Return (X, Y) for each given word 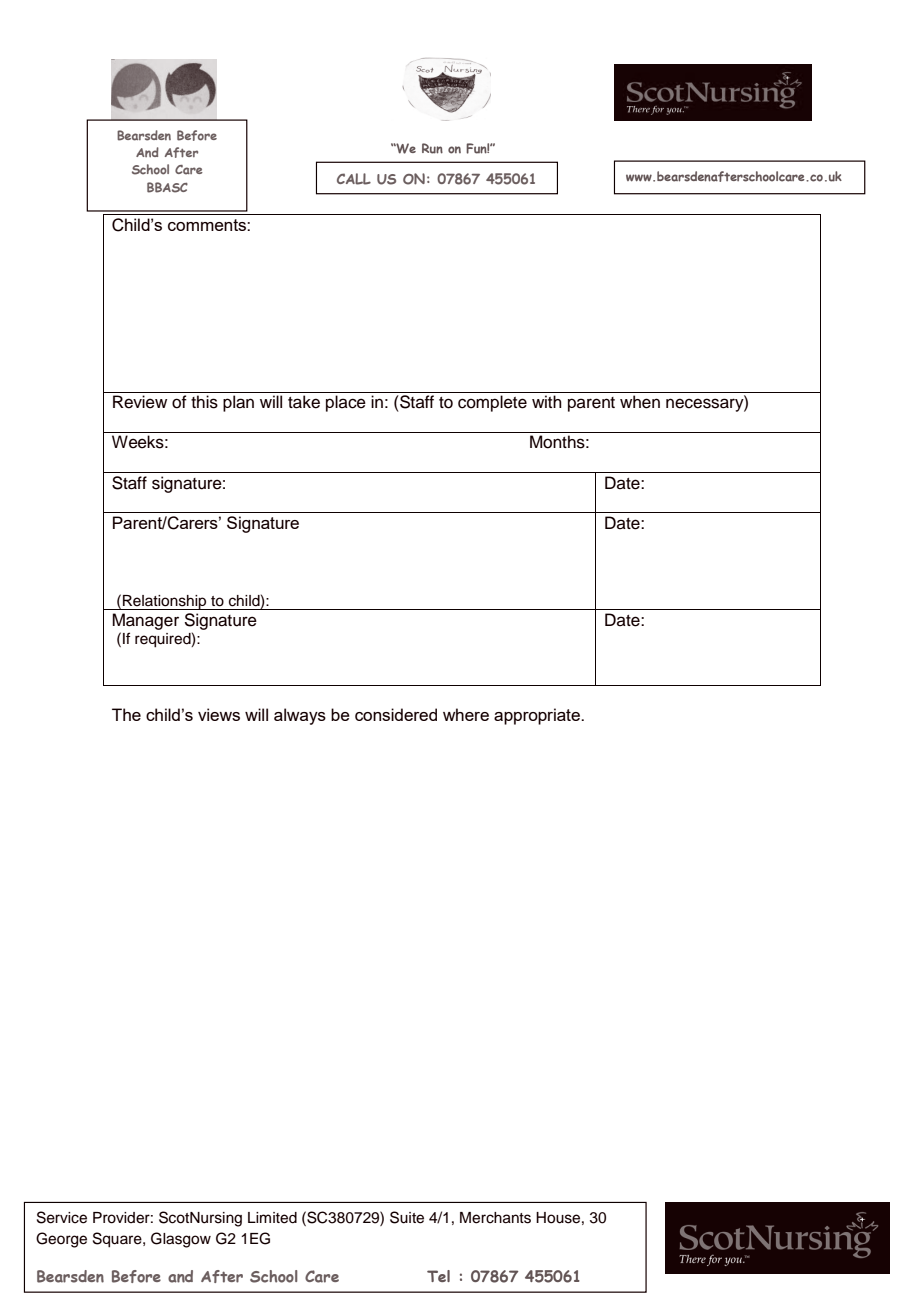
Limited (272, 1218)
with (547, 401)
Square (118, 1240)
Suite (407, 1217)
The (126, 714)
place (346, 403)
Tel (438, 1276)
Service (62, 1217)
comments (208, 225)
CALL (354, 179)
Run (432, 148)
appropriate (538, 716)
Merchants (495, 1218)
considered (396, 714)
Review (140, 402)
